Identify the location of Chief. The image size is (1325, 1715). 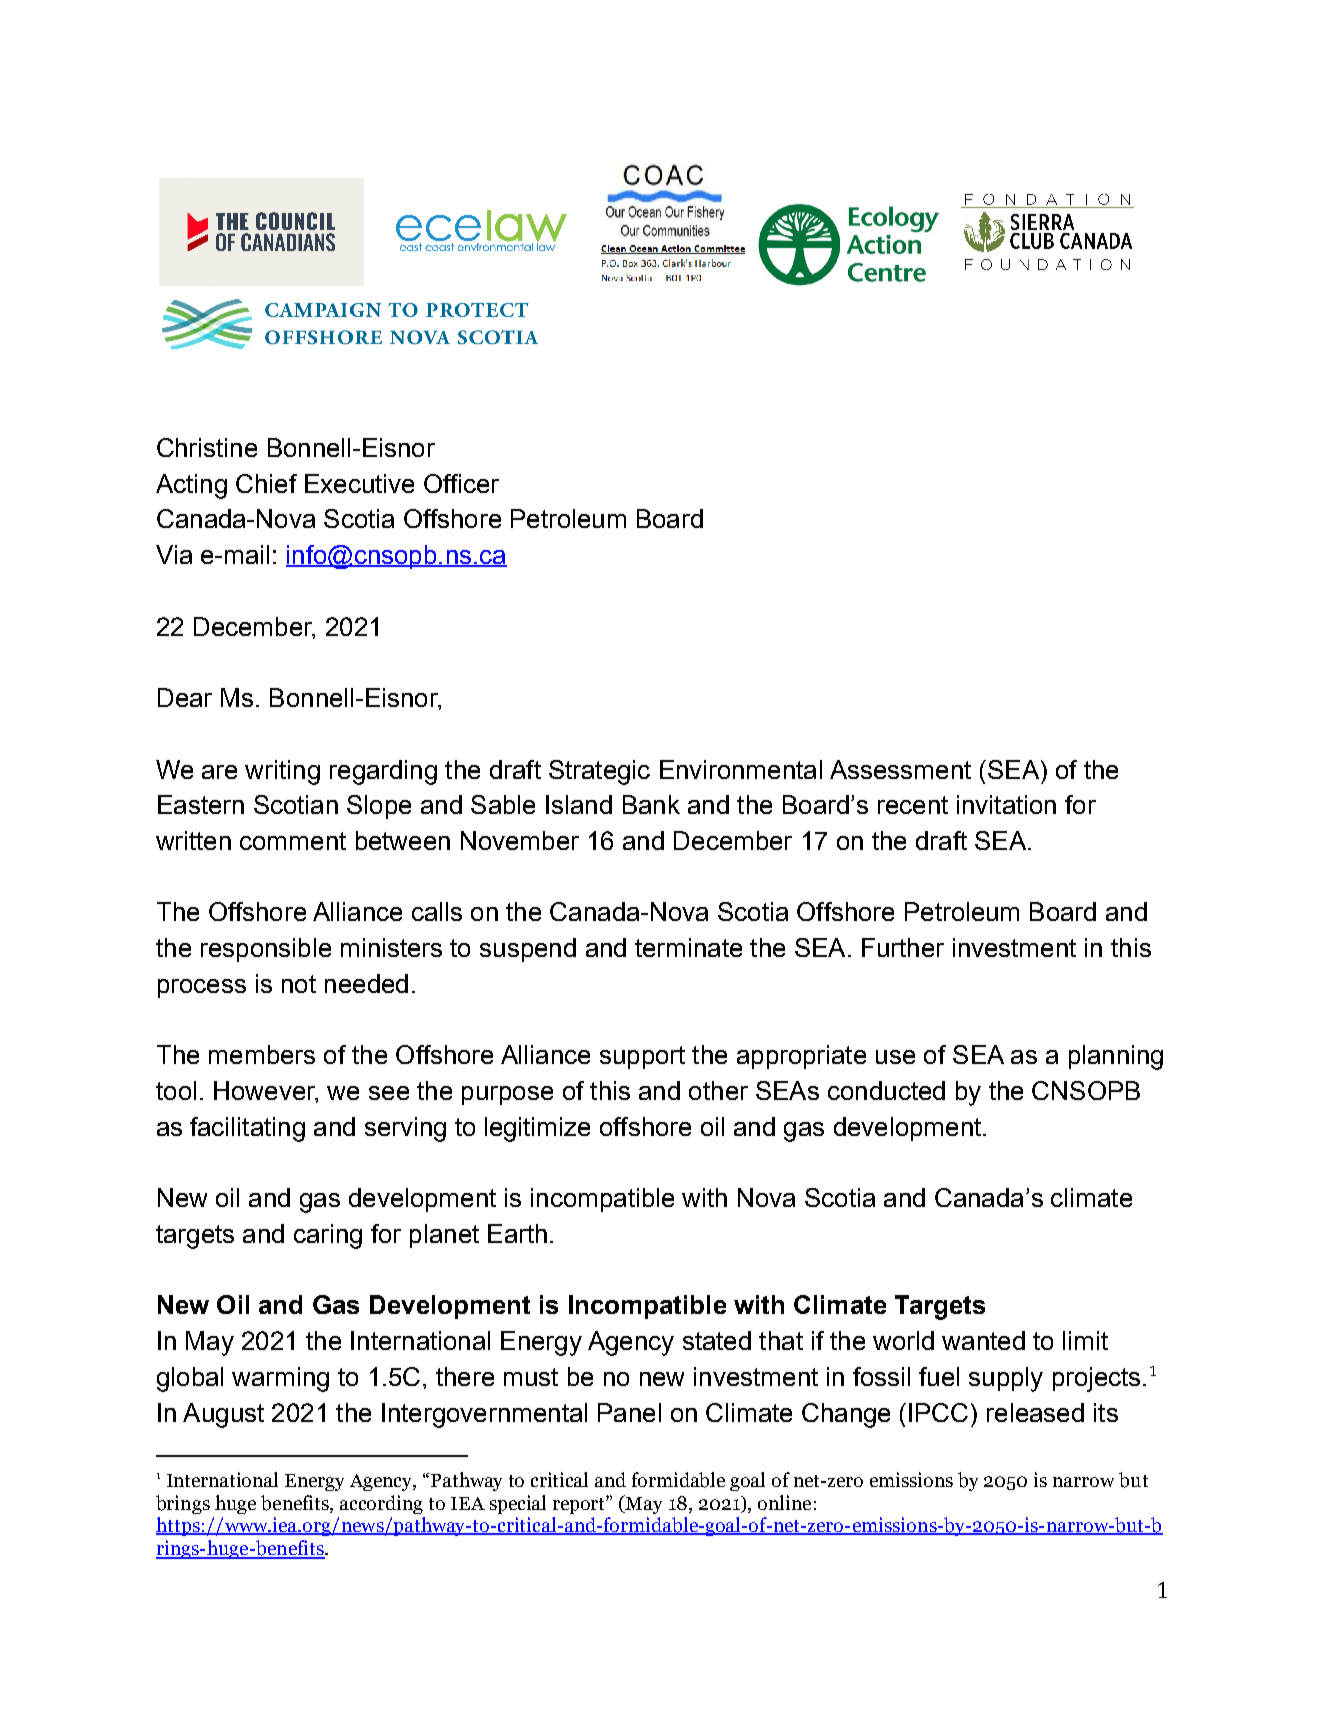
(266, 483).
